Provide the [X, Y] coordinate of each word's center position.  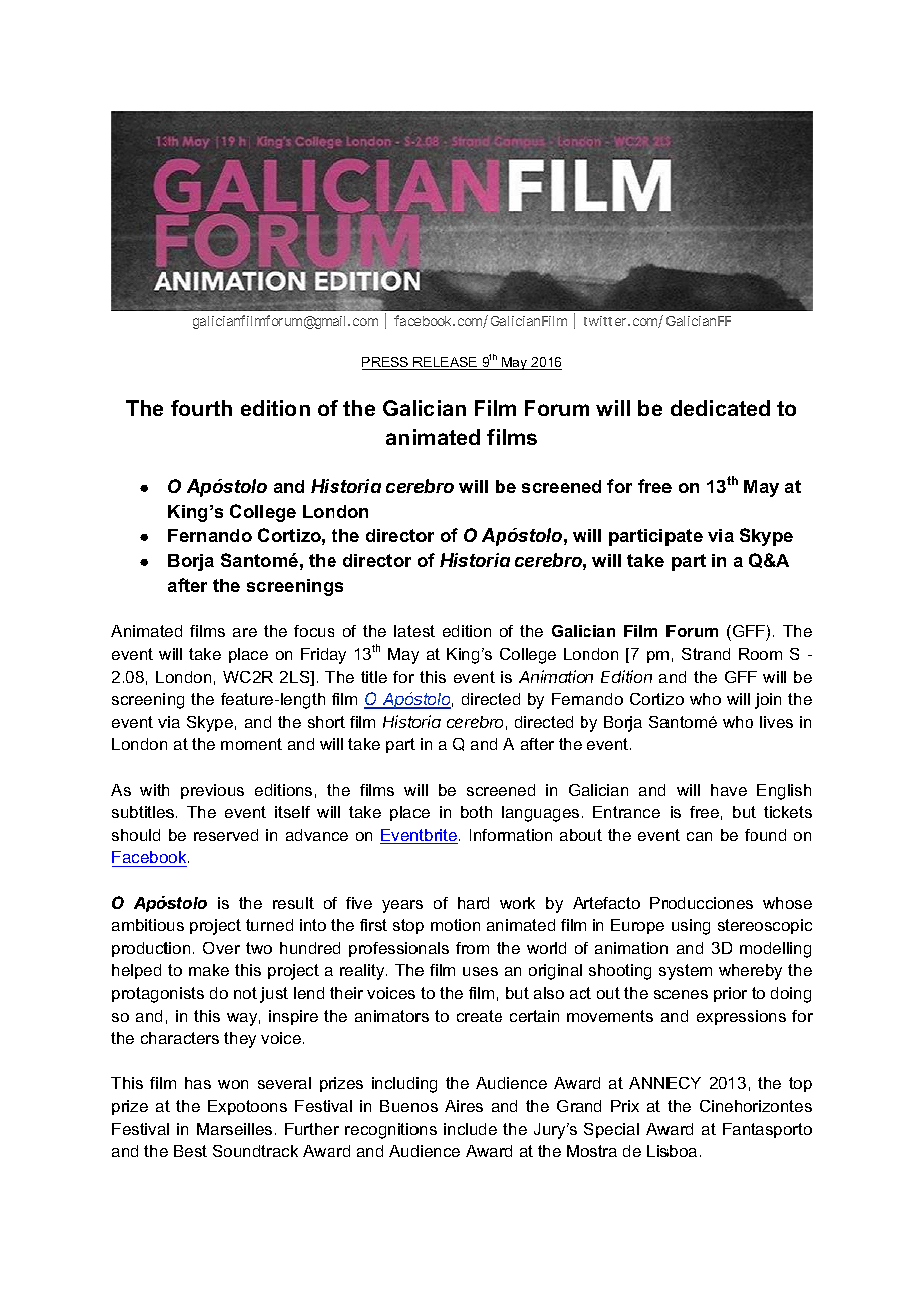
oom [766, 655]
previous [212, 791]
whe [734, 970]
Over [221, 948]
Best [190, 1151]
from [472, 948]
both [476, 812]
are [245, 632]
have [729, 790]
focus [314, 631]
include [470, 1129]
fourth [201, 408]
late [407, 631]
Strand [706, 654]
